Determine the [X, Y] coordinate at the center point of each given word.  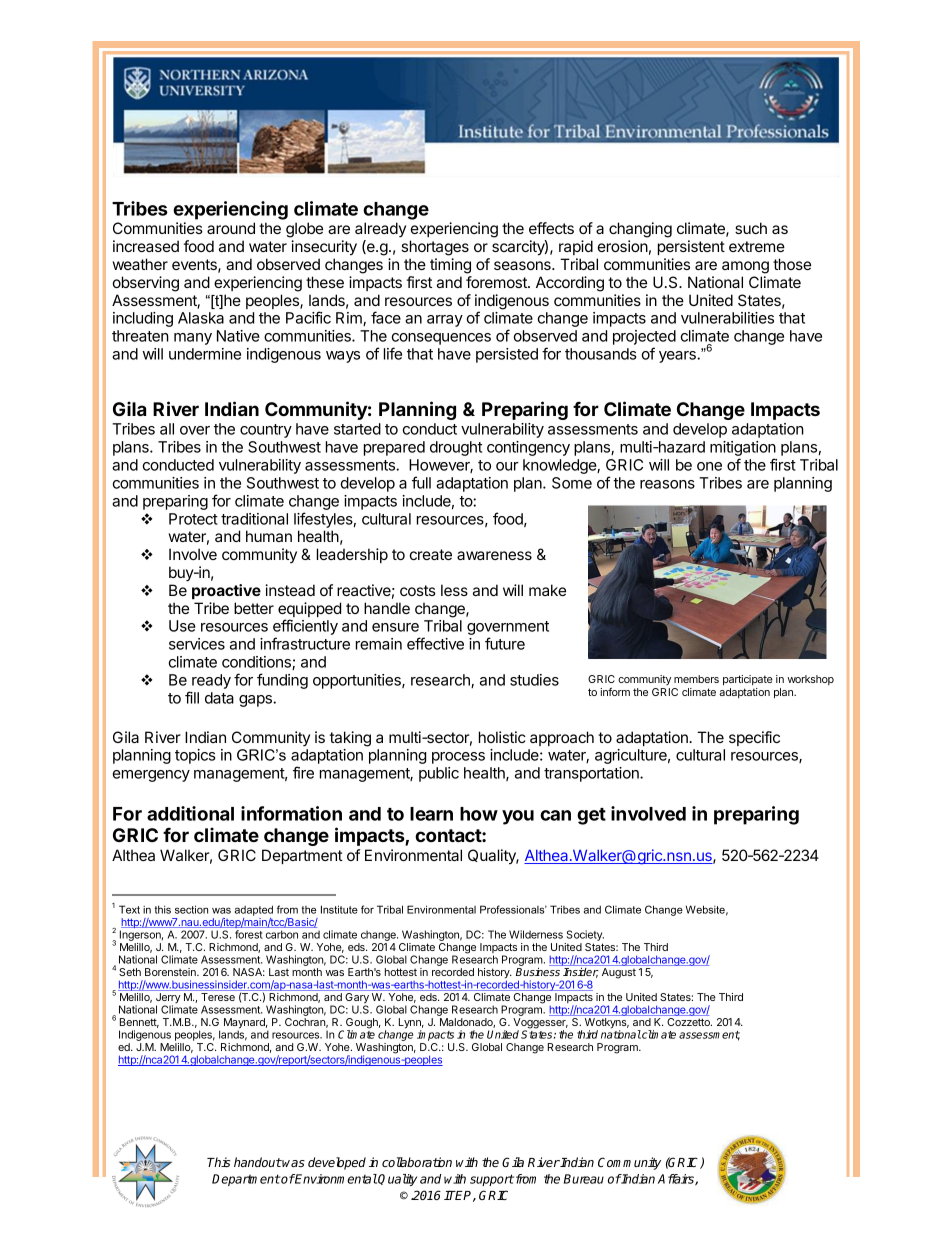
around [231, 228]
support [492, 1180]
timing [450, 266]
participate [748, 680]
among [745, 267]
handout [258, 1162]
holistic [502, 737]
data [219, 698]
